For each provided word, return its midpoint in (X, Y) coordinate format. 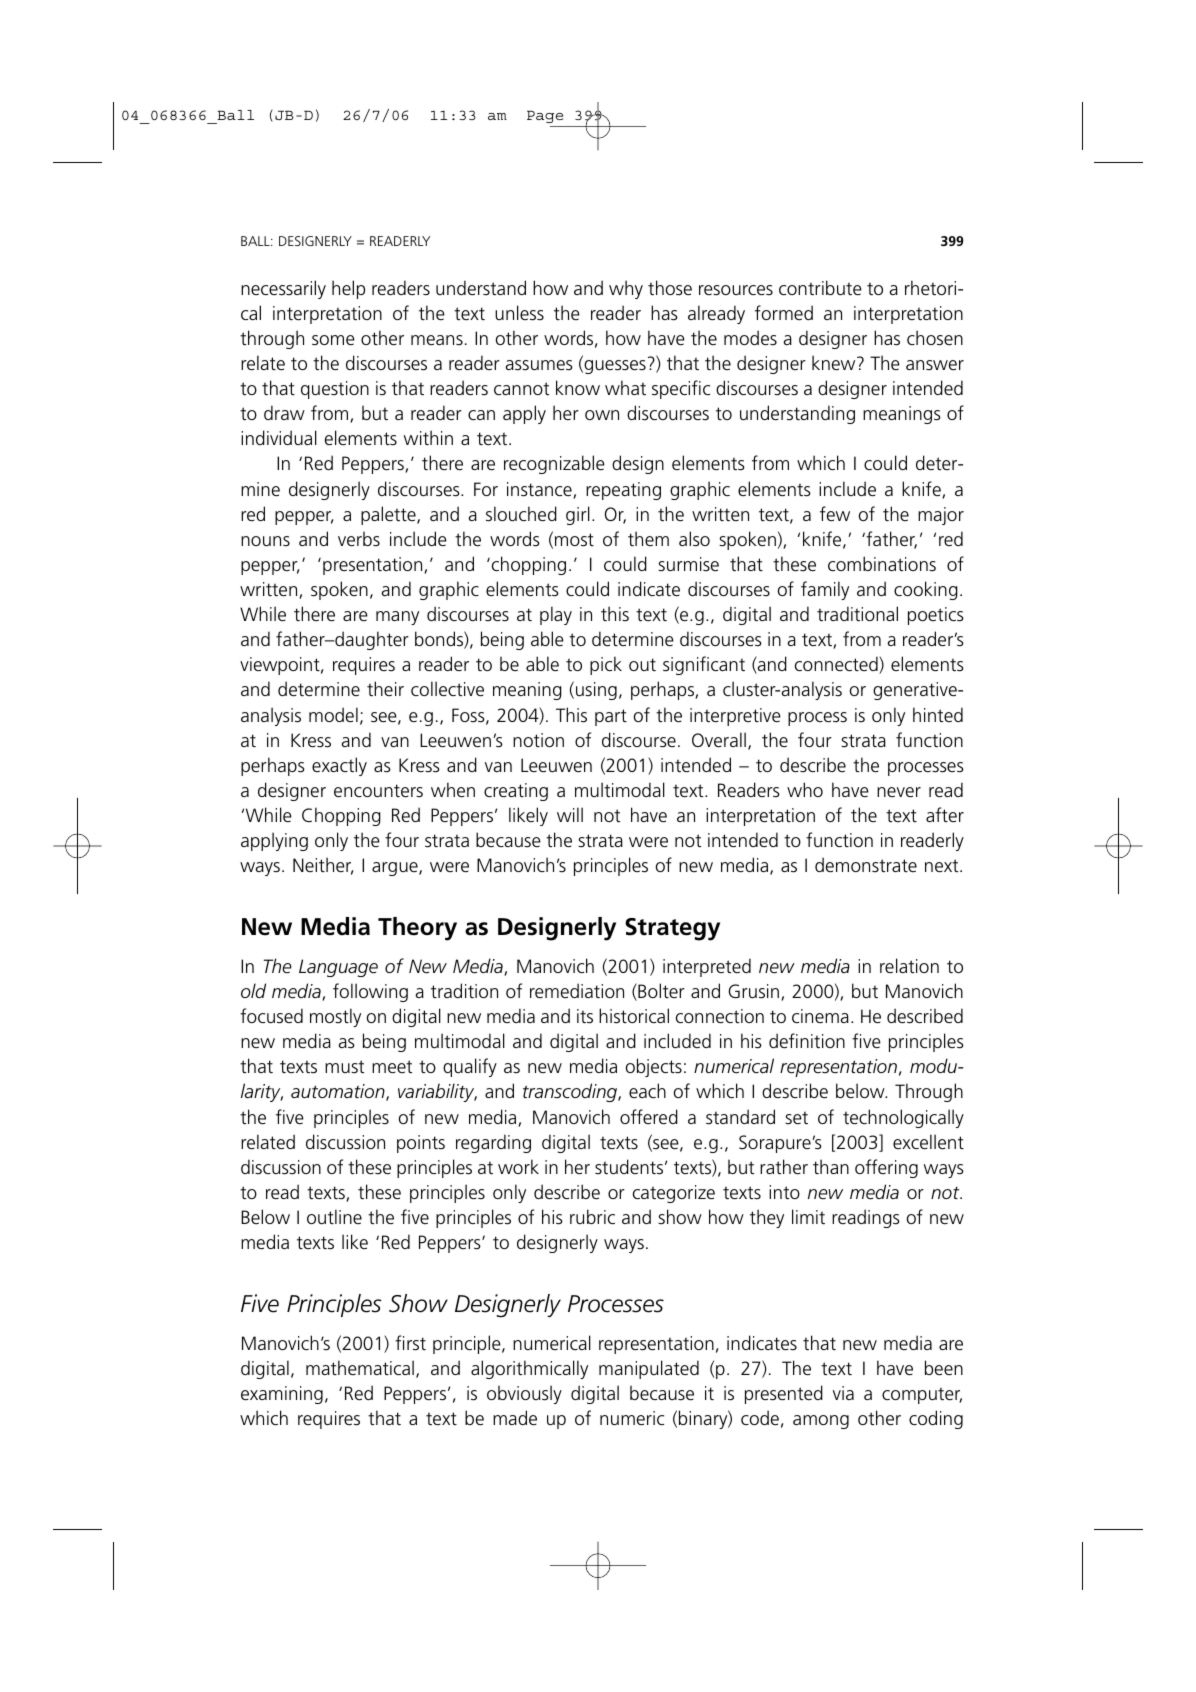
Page (545, 116)
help (348, 289)
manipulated (649, 1369)
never (899, 792)
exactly (339, 766)
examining (282, 1395)
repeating (623, 491)
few (835, 514)
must (345, 1067)
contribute (820, 288)
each (647, 1090)
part (611, 717)
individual (279, 437)
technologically (903, 1118)
